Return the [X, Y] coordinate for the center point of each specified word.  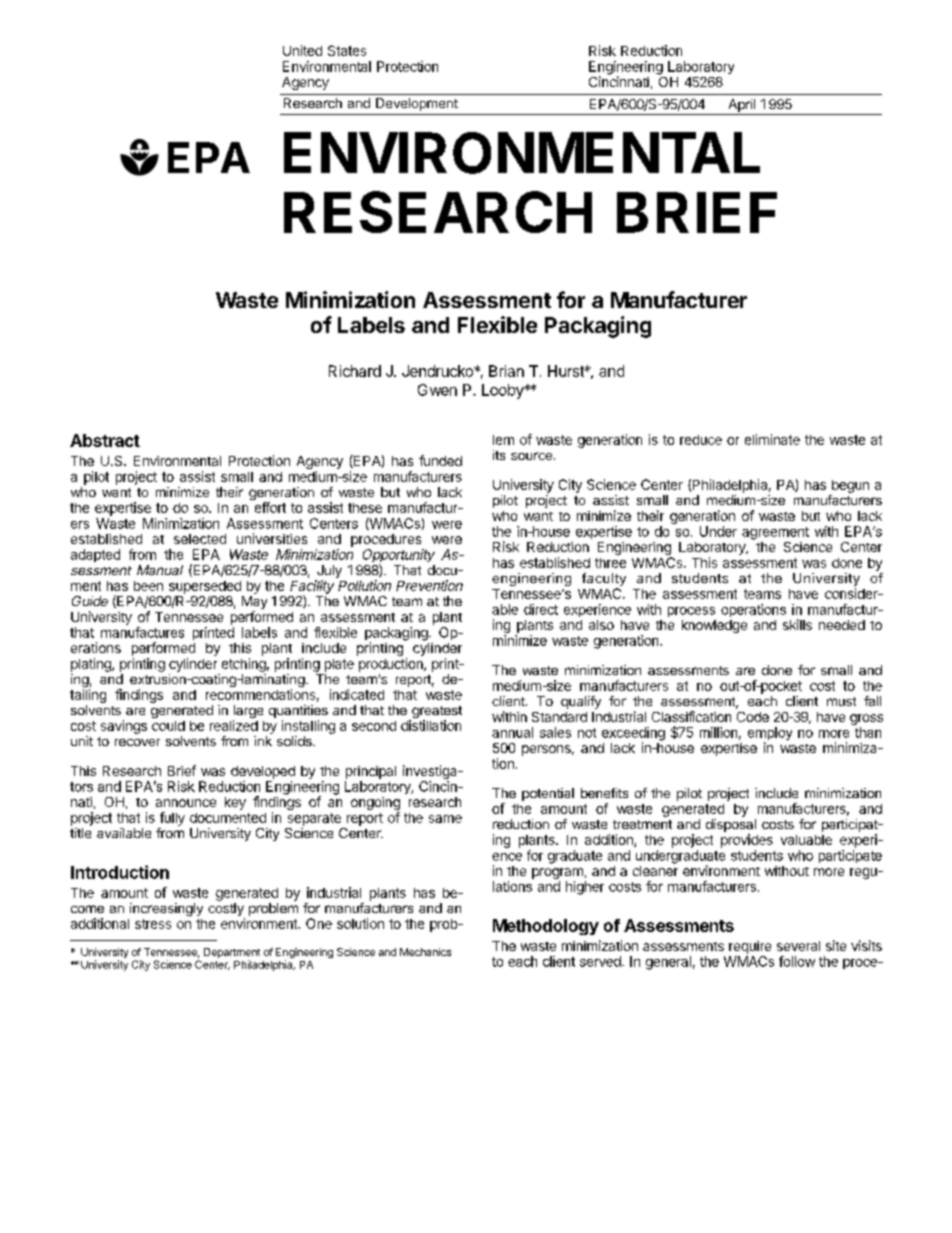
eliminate [772, 439]
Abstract [105, 440]
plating [92, 665]
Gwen [437, 390]
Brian [506, 371]
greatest [435, 713]
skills [797, 624]
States [347, 50]
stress [153, 924]
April [741, 107]
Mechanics [425, 952]
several [798, 946]
